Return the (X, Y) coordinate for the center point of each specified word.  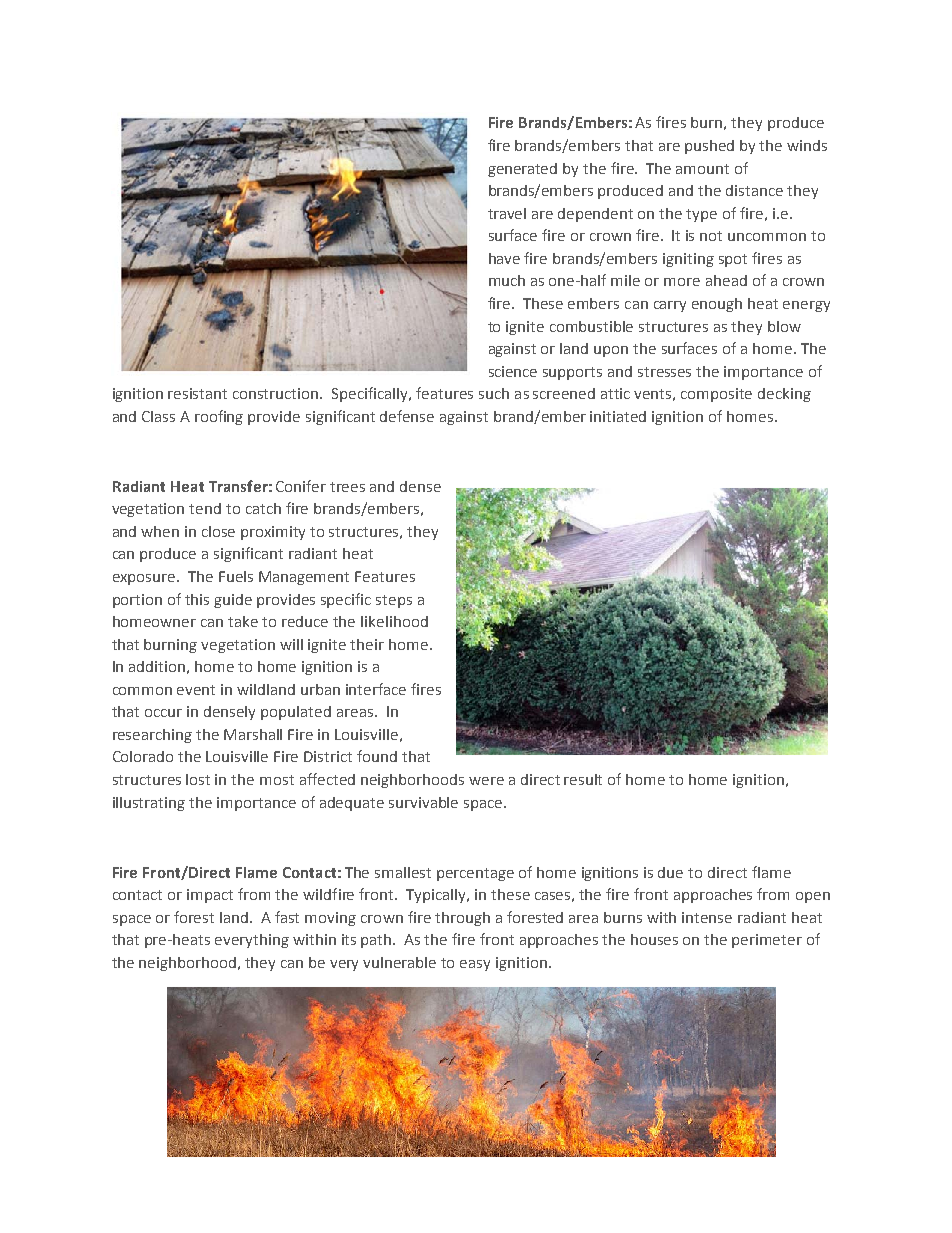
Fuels (236, 576)
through (462, 919)
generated (522, 170)
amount (702, 169)
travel (507, 213)
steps (394, 601)
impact (210, 896)
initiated (618, 416)
